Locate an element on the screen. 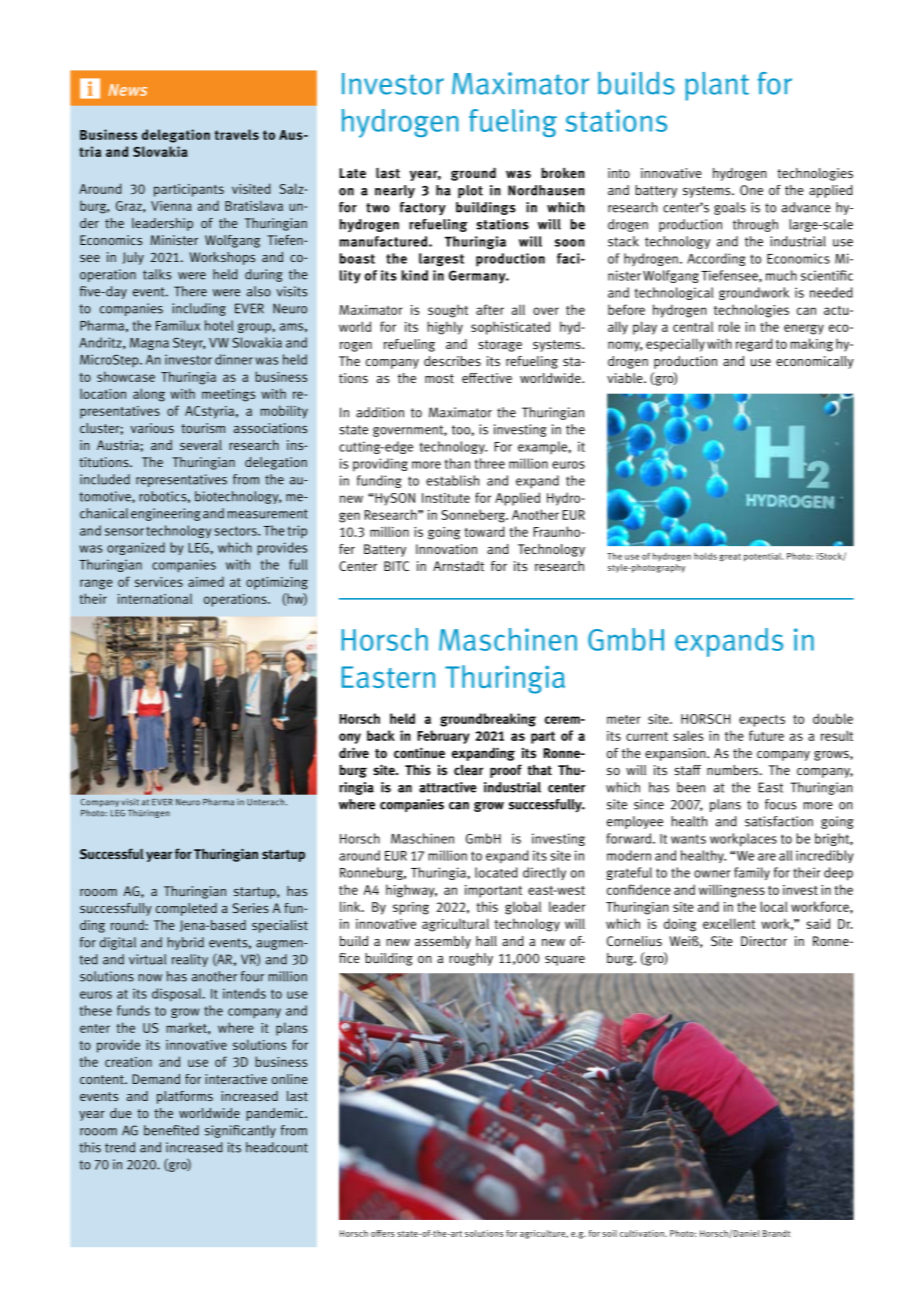 Image resolution: width=924 pixels, height=1308 pixels. roughly is located at coordinates (471, 959).
